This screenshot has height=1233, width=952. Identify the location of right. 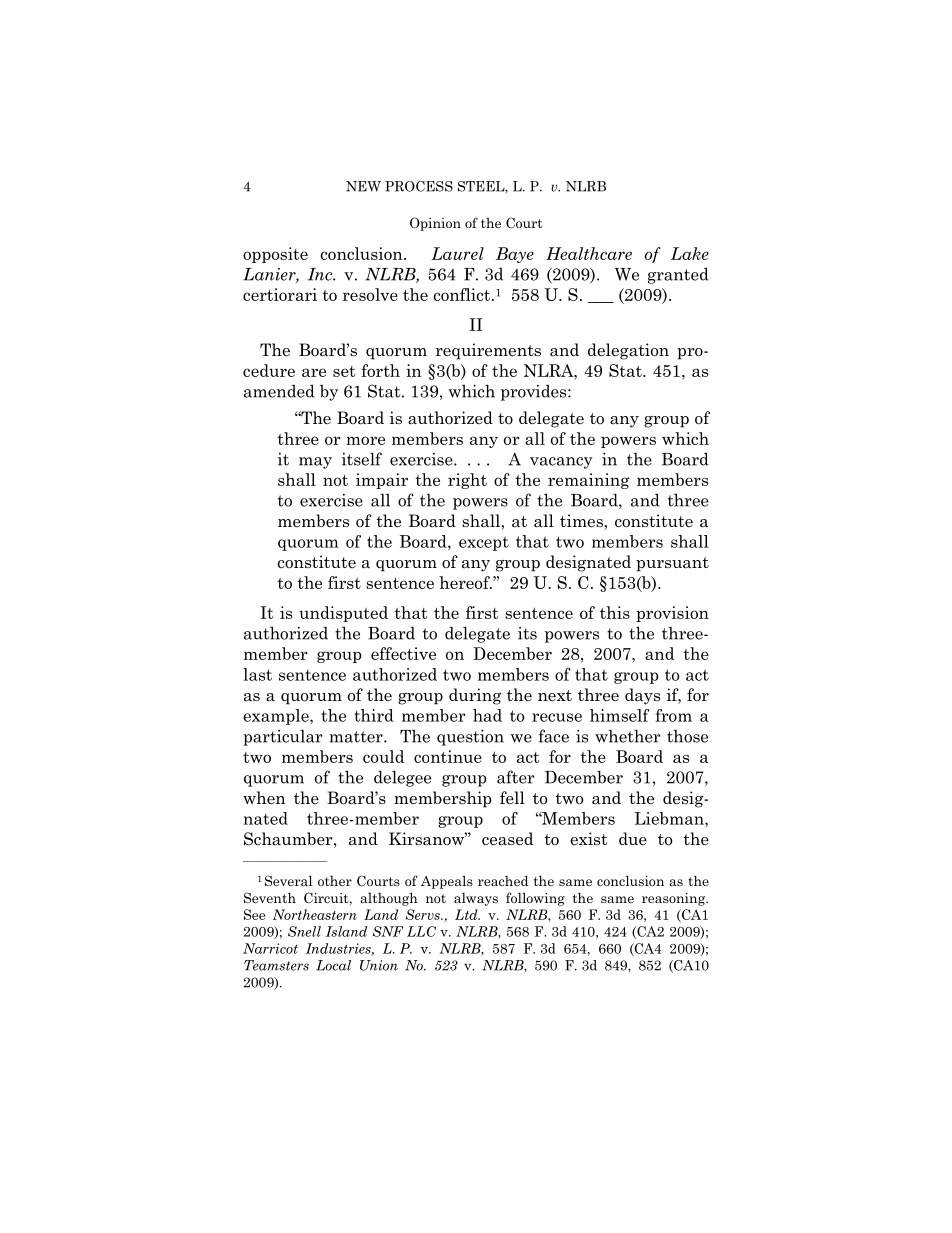
(467, 481).
